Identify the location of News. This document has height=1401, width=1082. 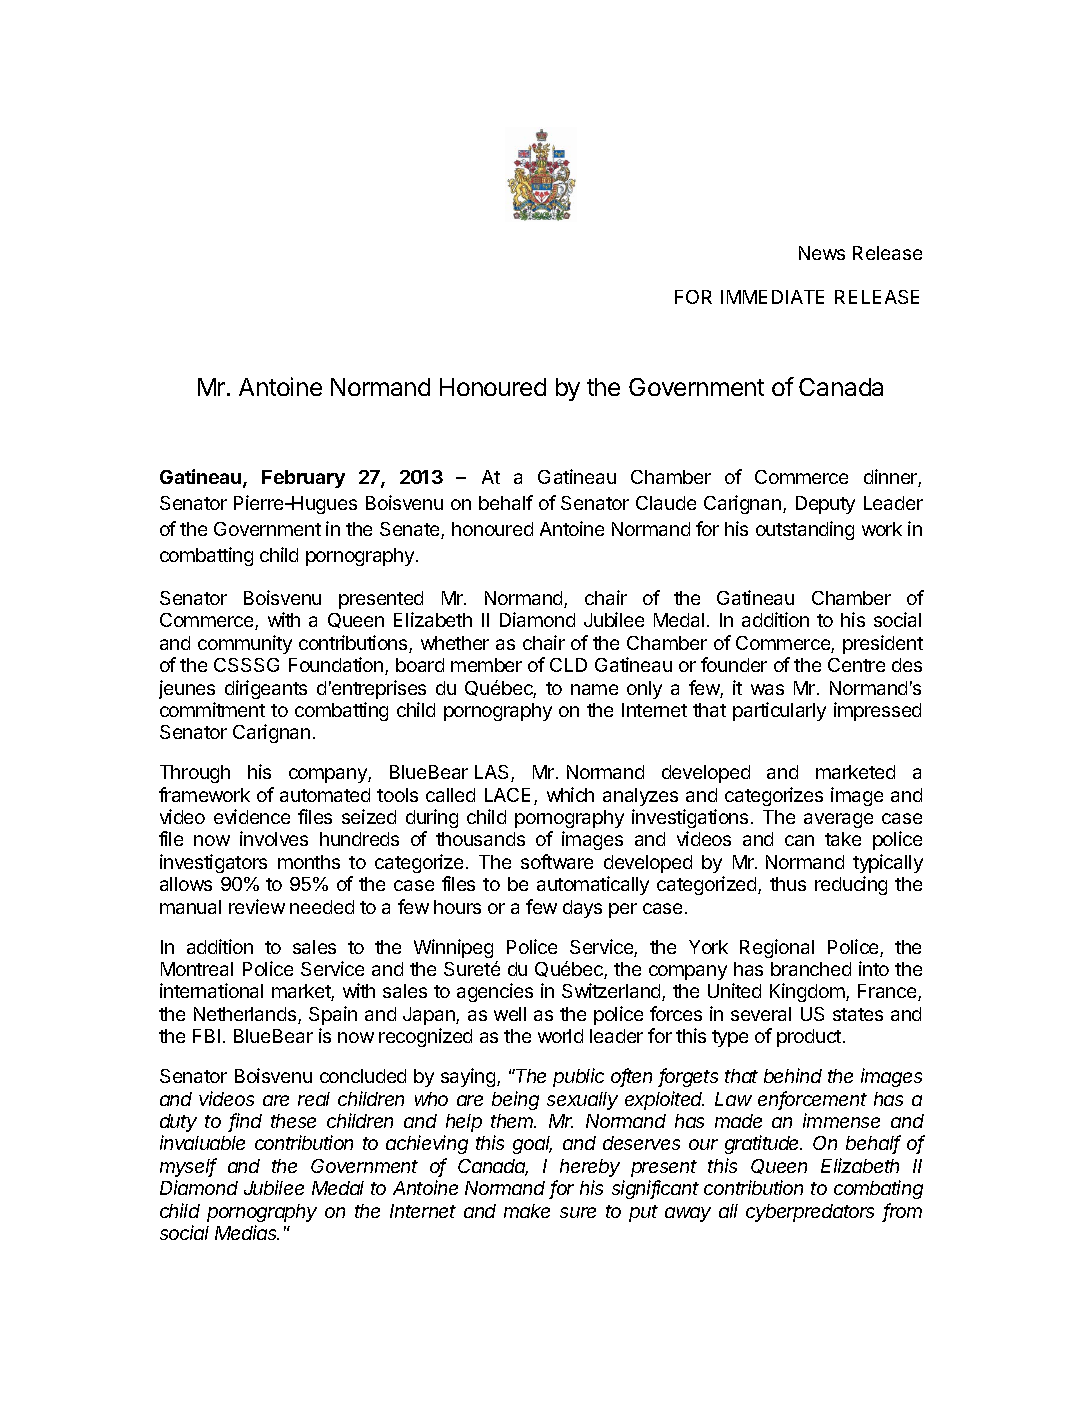
(822, 253).
